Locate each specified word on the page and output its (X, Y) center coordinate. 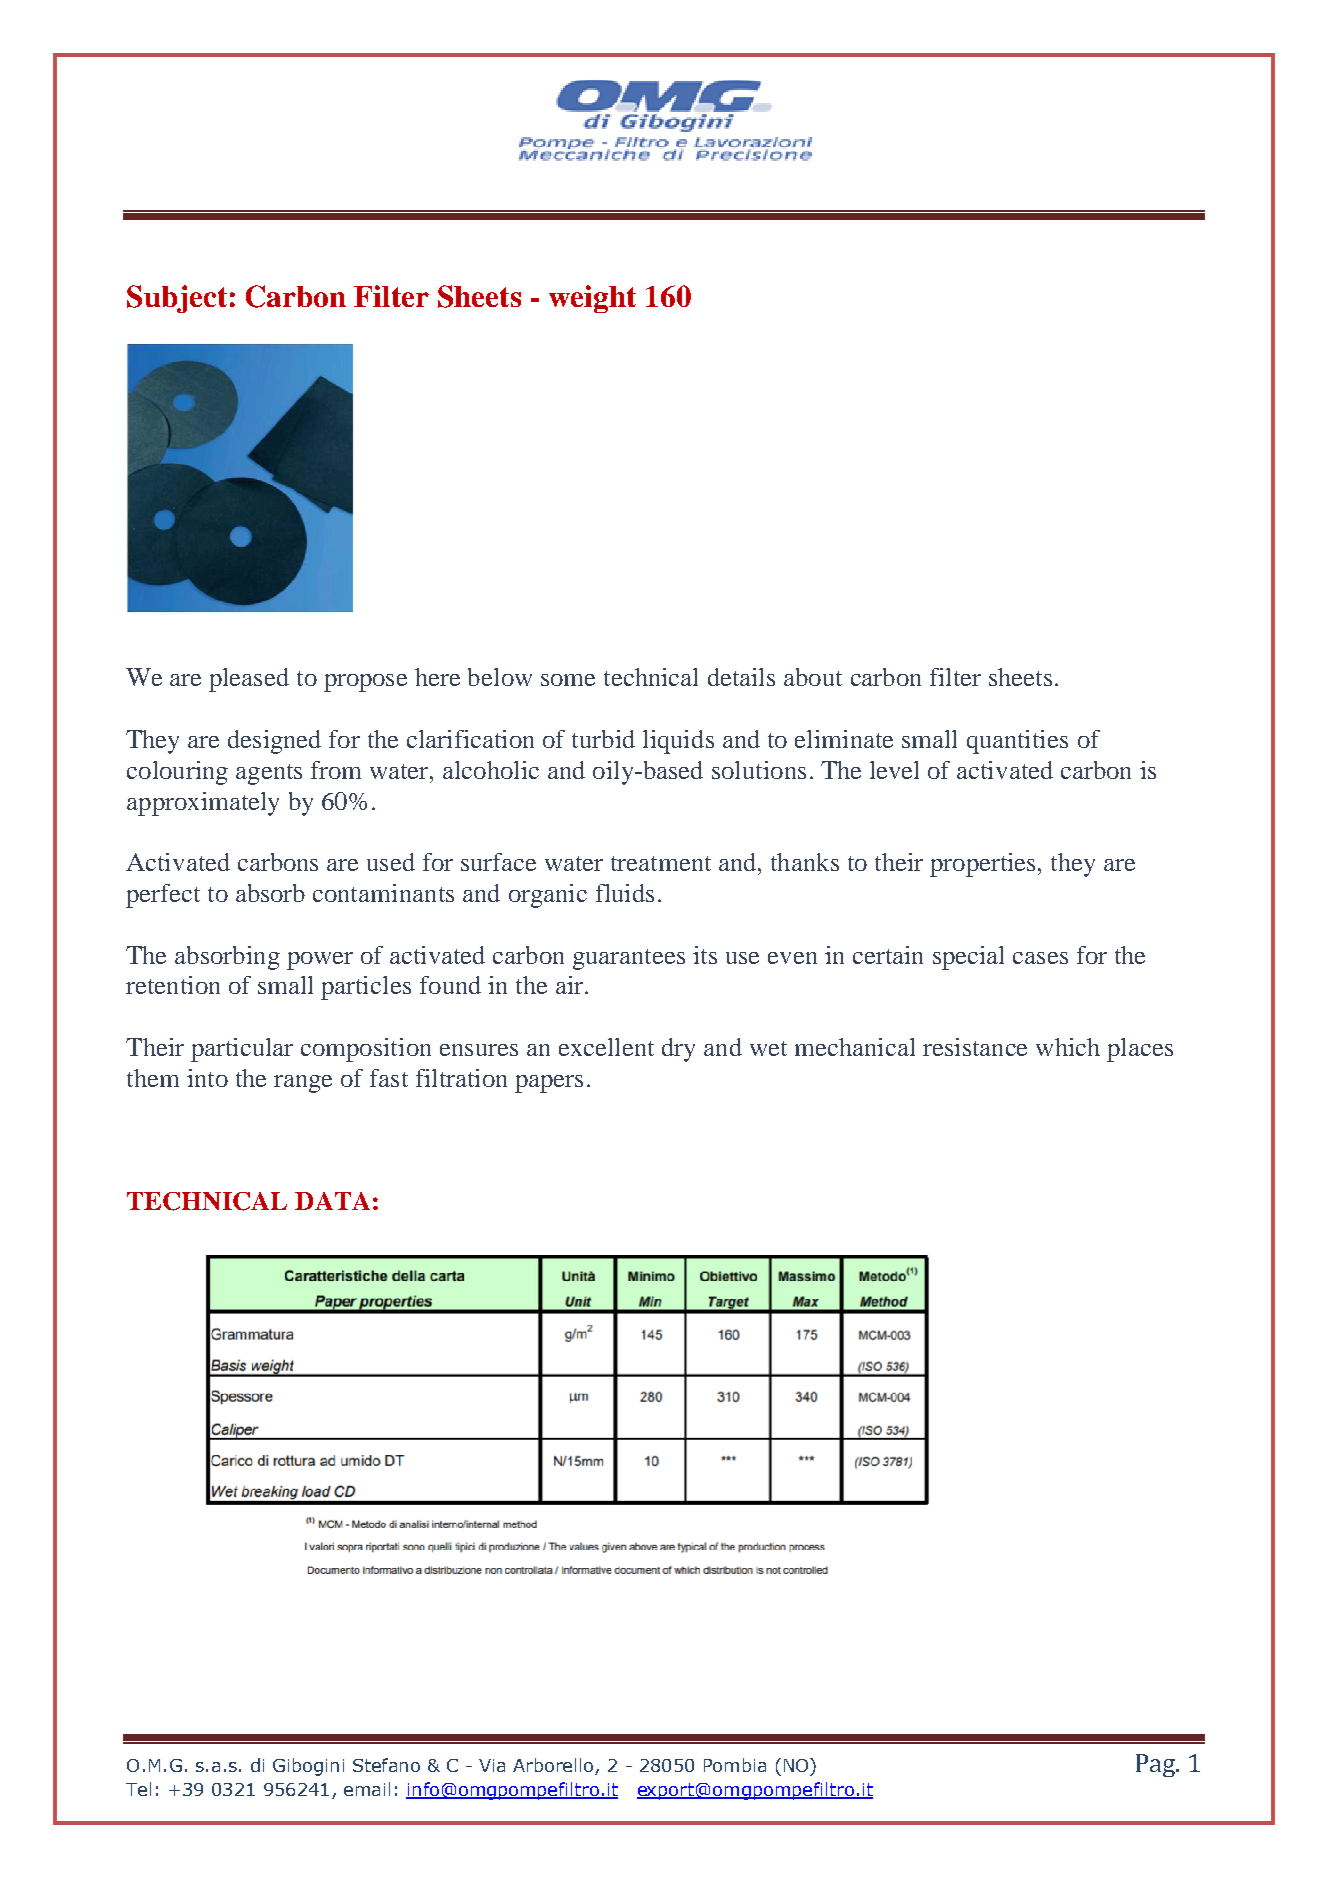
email (367, 1789)
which (1068, 1047)
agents (269, 774)
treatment (661, 863)
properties (982, 865)
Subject (177, 299)
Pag (1157, 1765)
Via (492, 1765)
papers (549, 1084)
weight (592, 299)
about (813, 677)
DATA (332, 1201)
